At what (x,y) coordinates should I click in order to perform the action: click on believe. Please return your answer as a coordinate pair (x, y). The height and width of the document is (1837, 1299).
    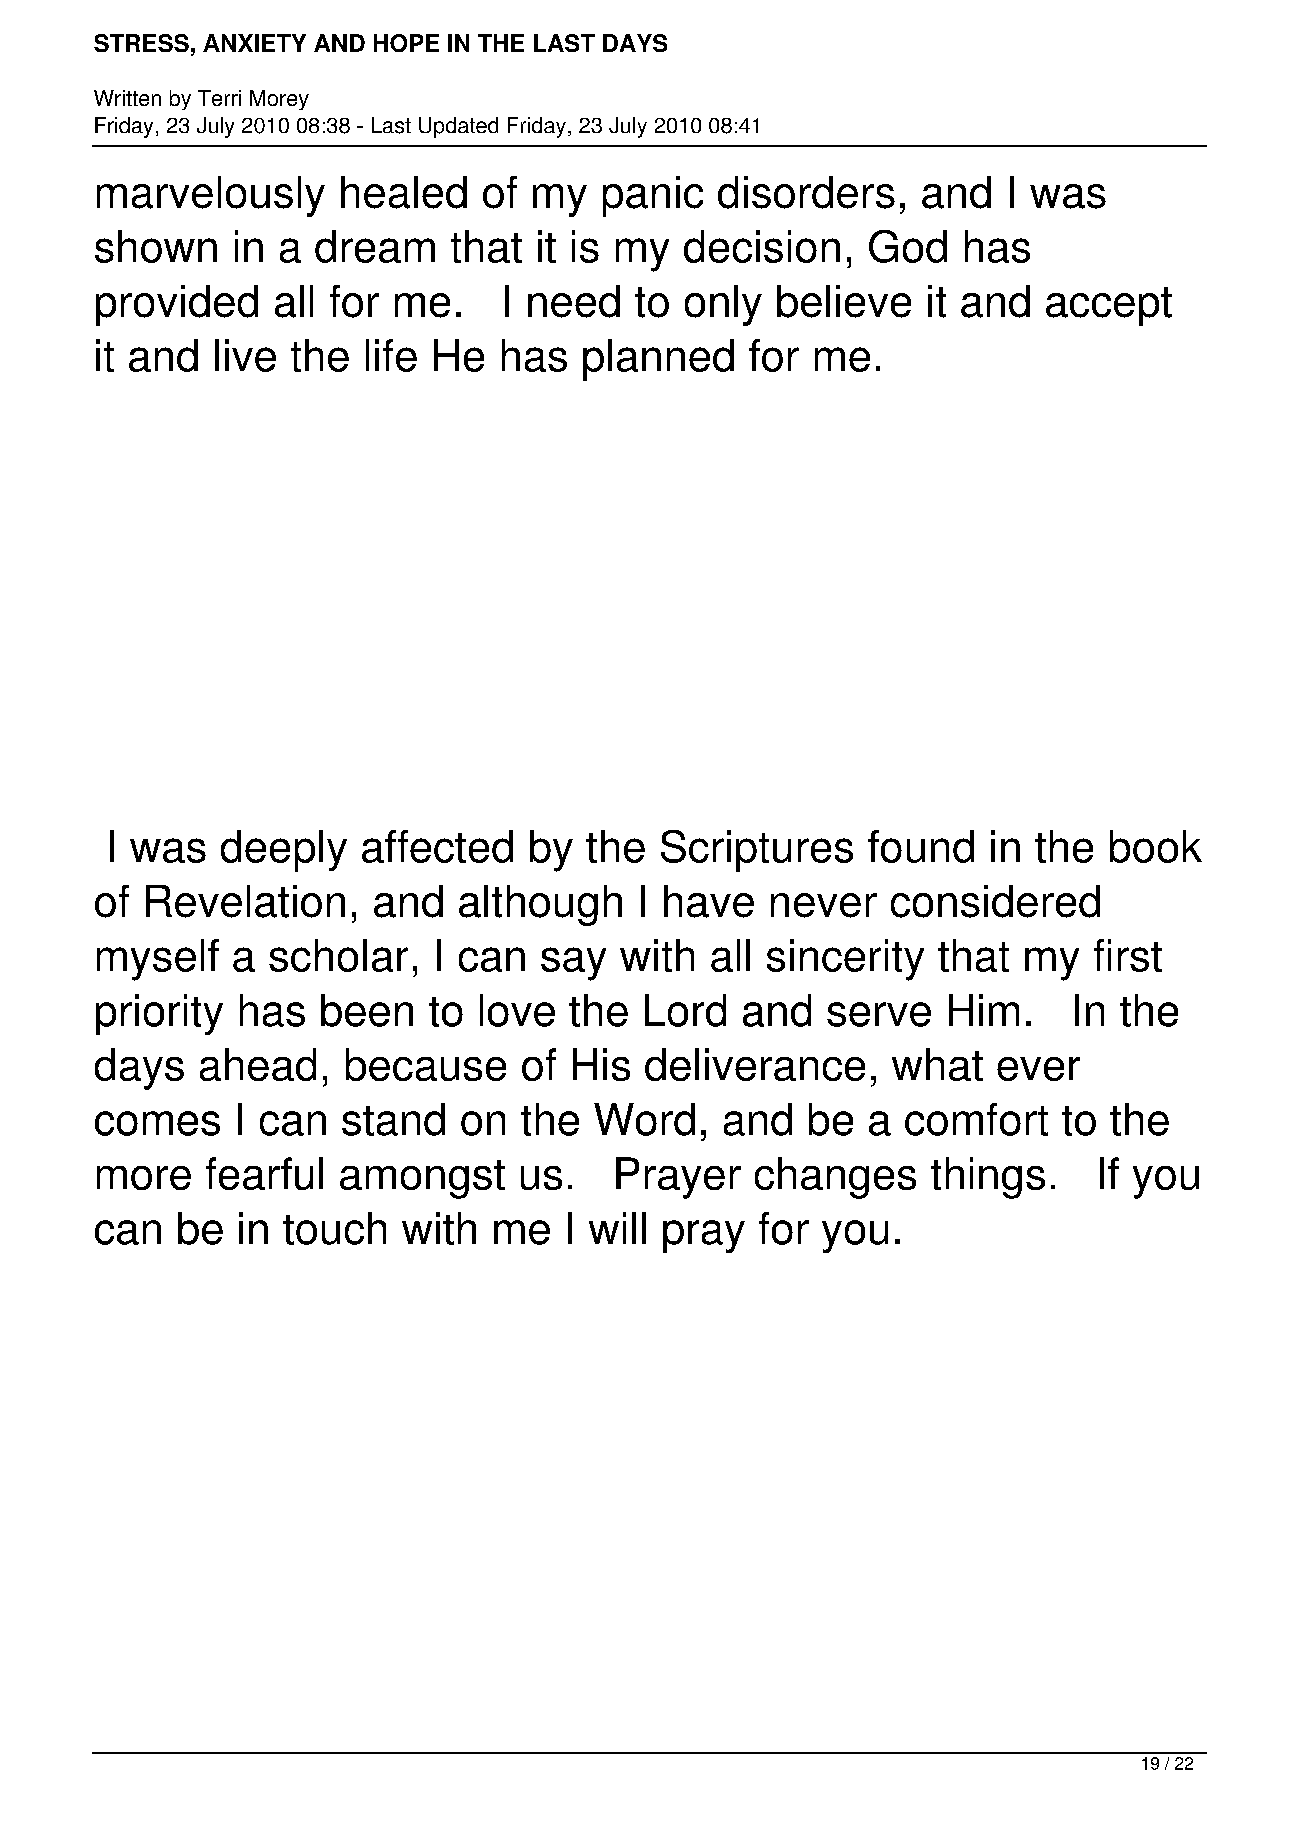
    Looking at the image, I should click on (844, 301).
